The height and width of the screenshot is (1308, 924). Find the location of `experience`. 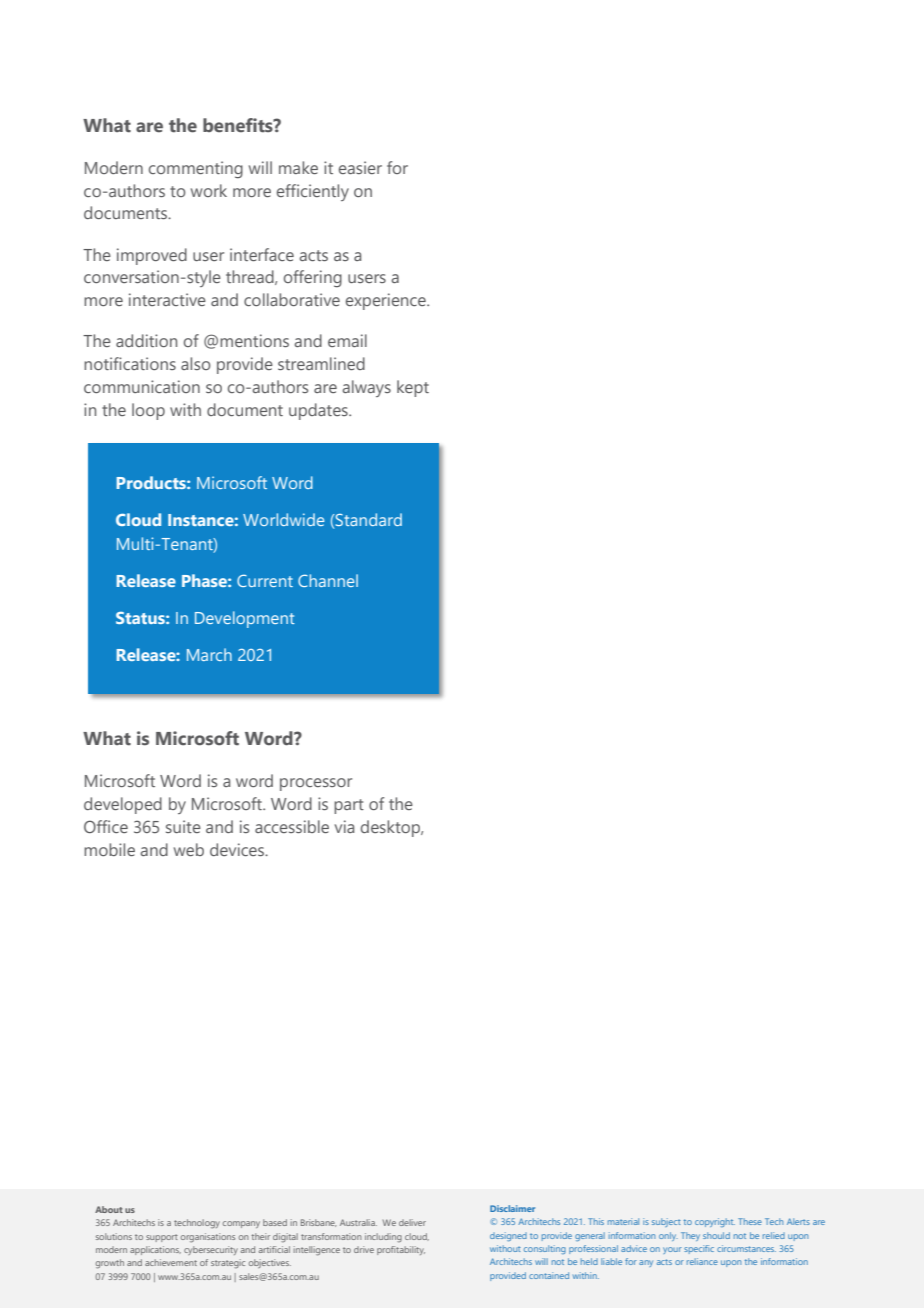

experience is located at coordinates (387, 301).
